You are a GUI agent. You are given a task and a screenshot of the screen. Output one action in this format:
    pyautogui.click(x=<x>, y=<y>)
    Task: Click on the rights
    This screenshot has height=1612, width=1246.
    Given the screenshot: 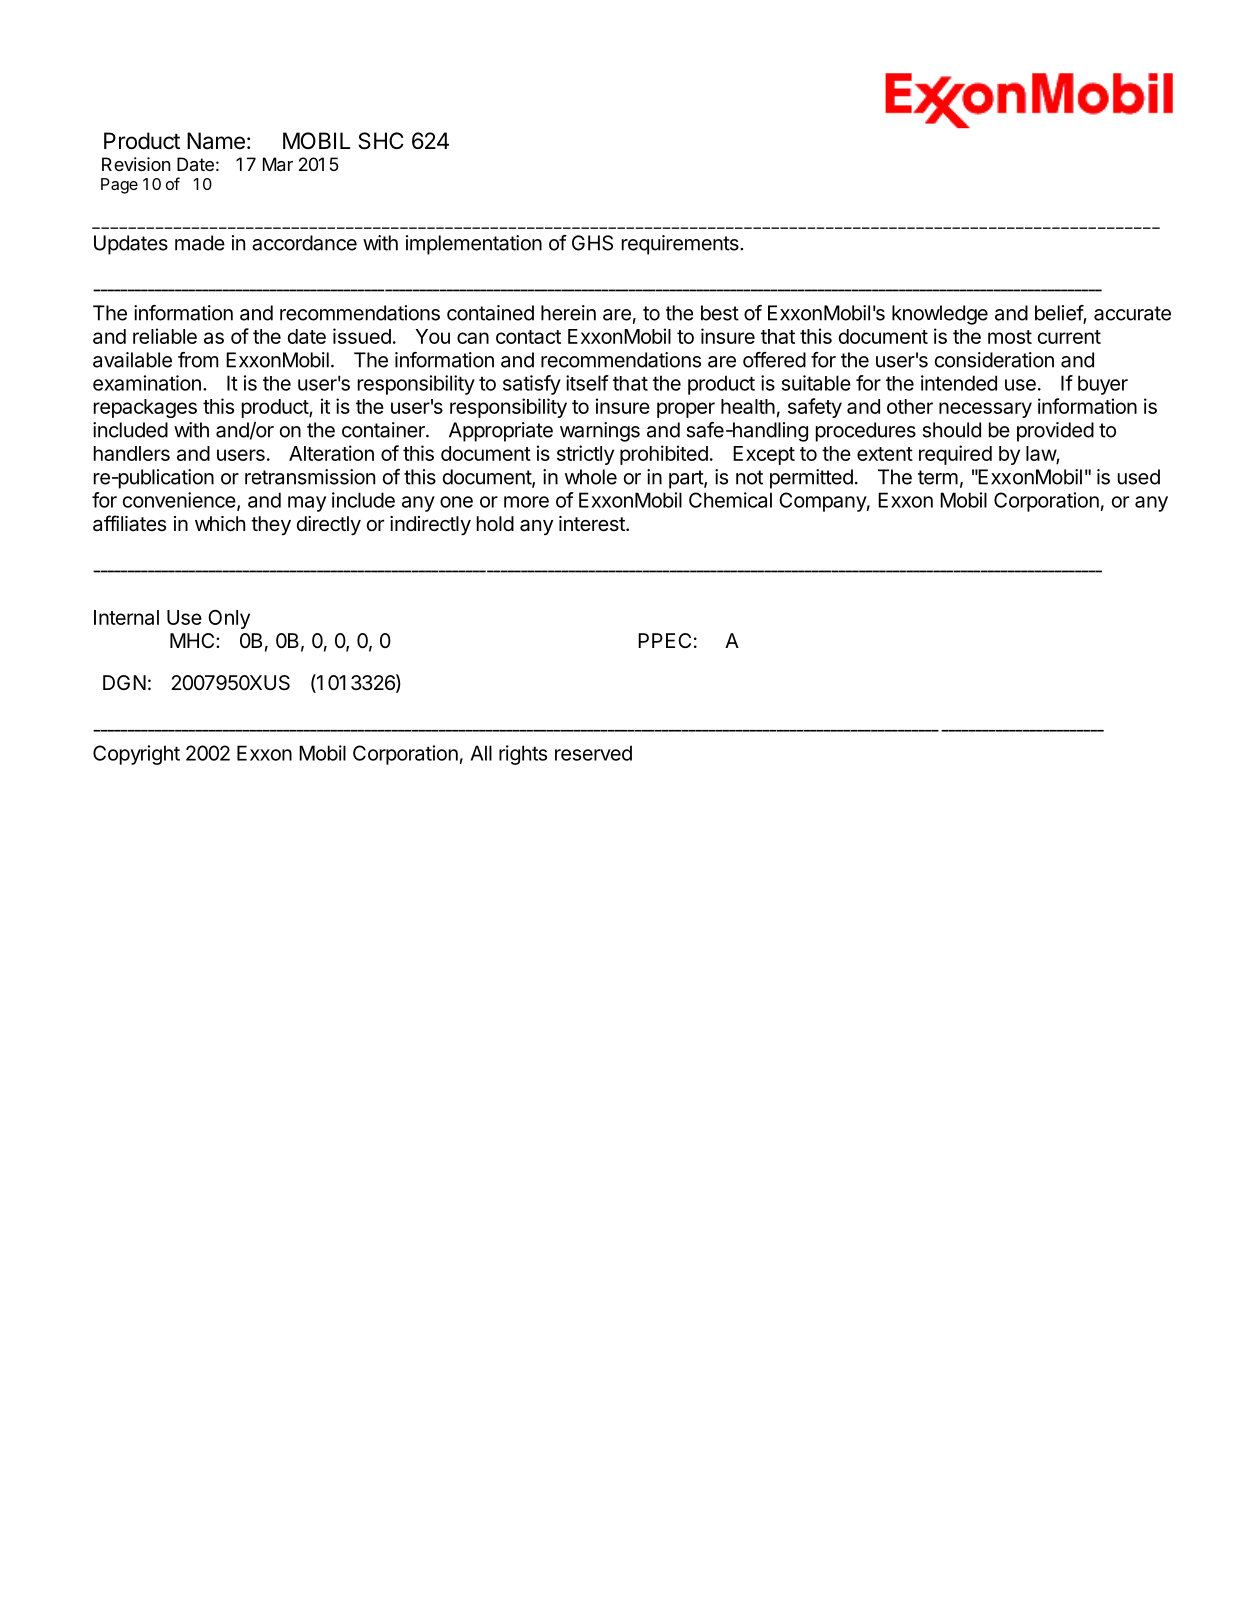 What is the action you would take?
    pyautogui.click(x=523, y=755)
